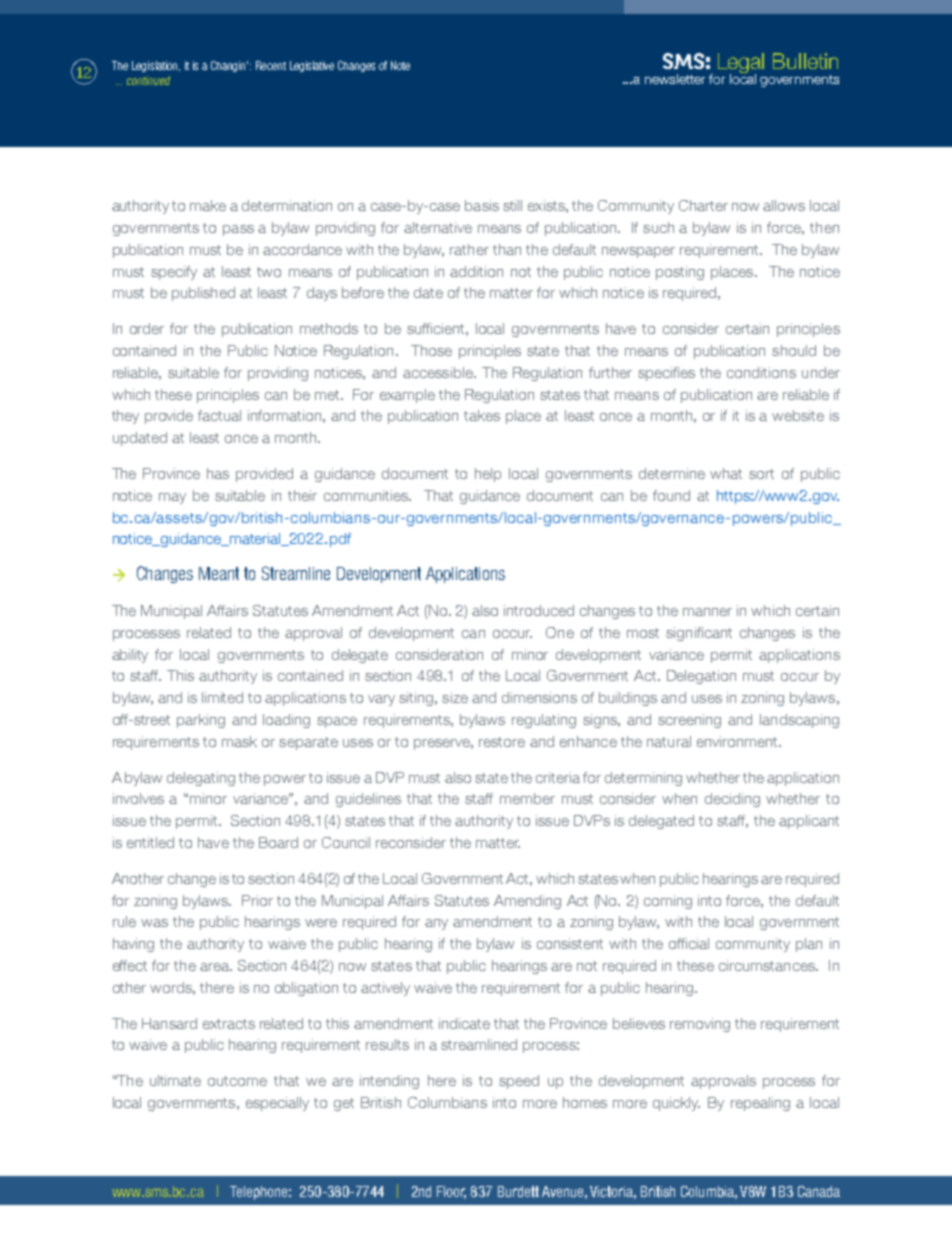  Describe the element at coordinates (741, 64) in the screenshot. I see `Legal` at that location.
